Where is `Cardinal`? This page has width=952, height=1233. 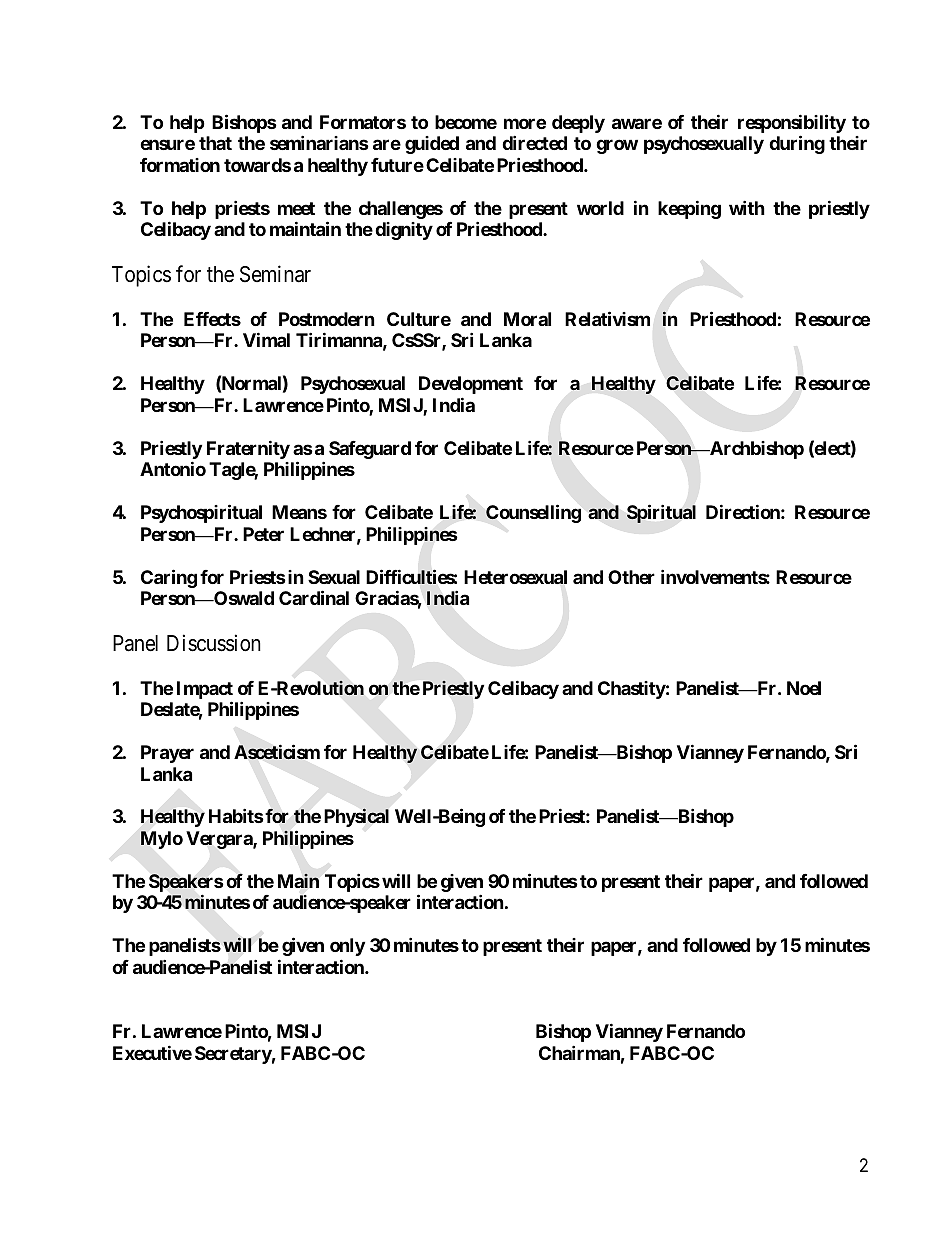
Cardinal is located at coordinates (314, 597).
